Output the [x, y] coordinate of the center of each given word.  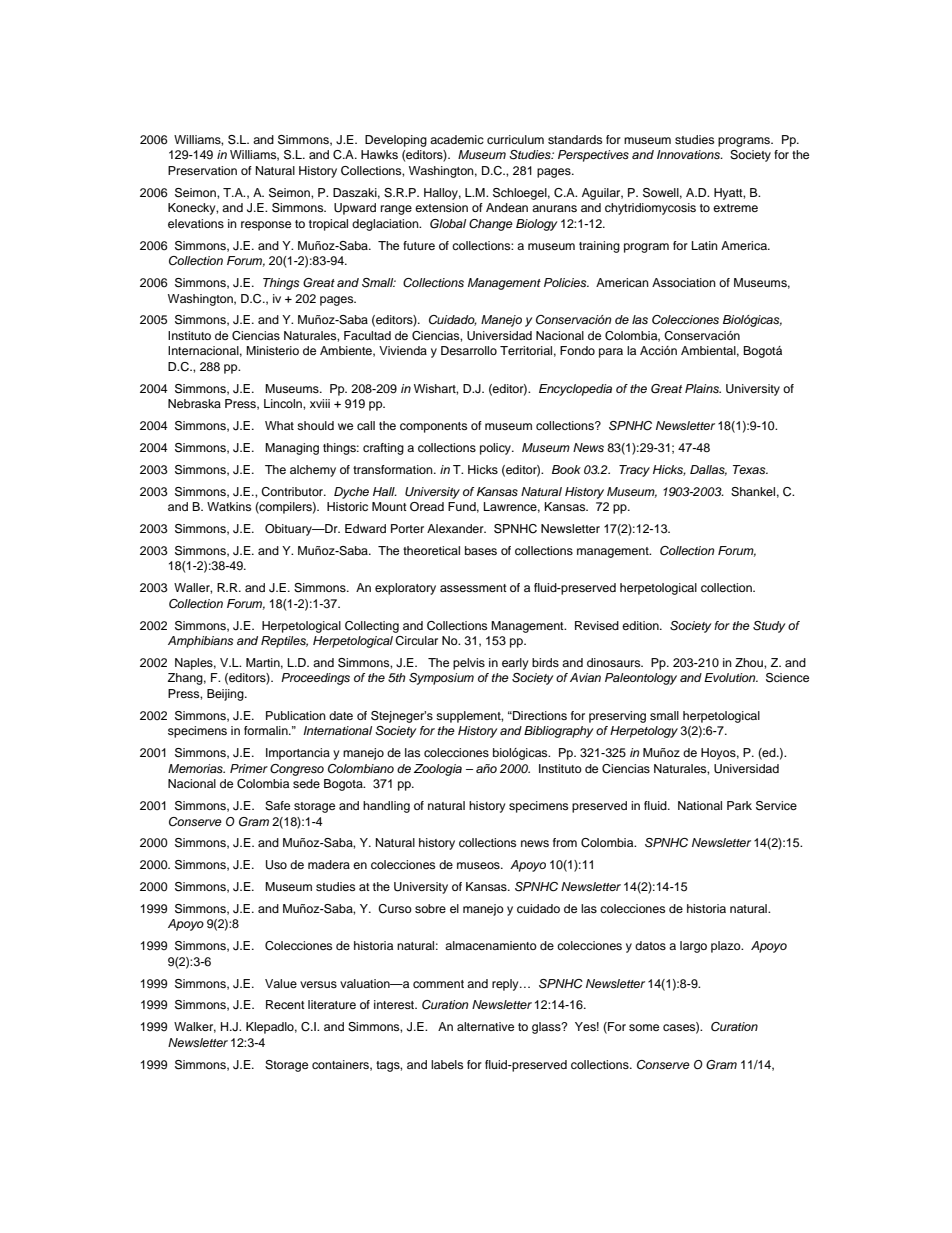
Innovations [689, 154]
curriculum [515, 139]
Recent [285, 1004]
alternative [485, 1026]
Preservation [202, 170]
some [644, 1027]
